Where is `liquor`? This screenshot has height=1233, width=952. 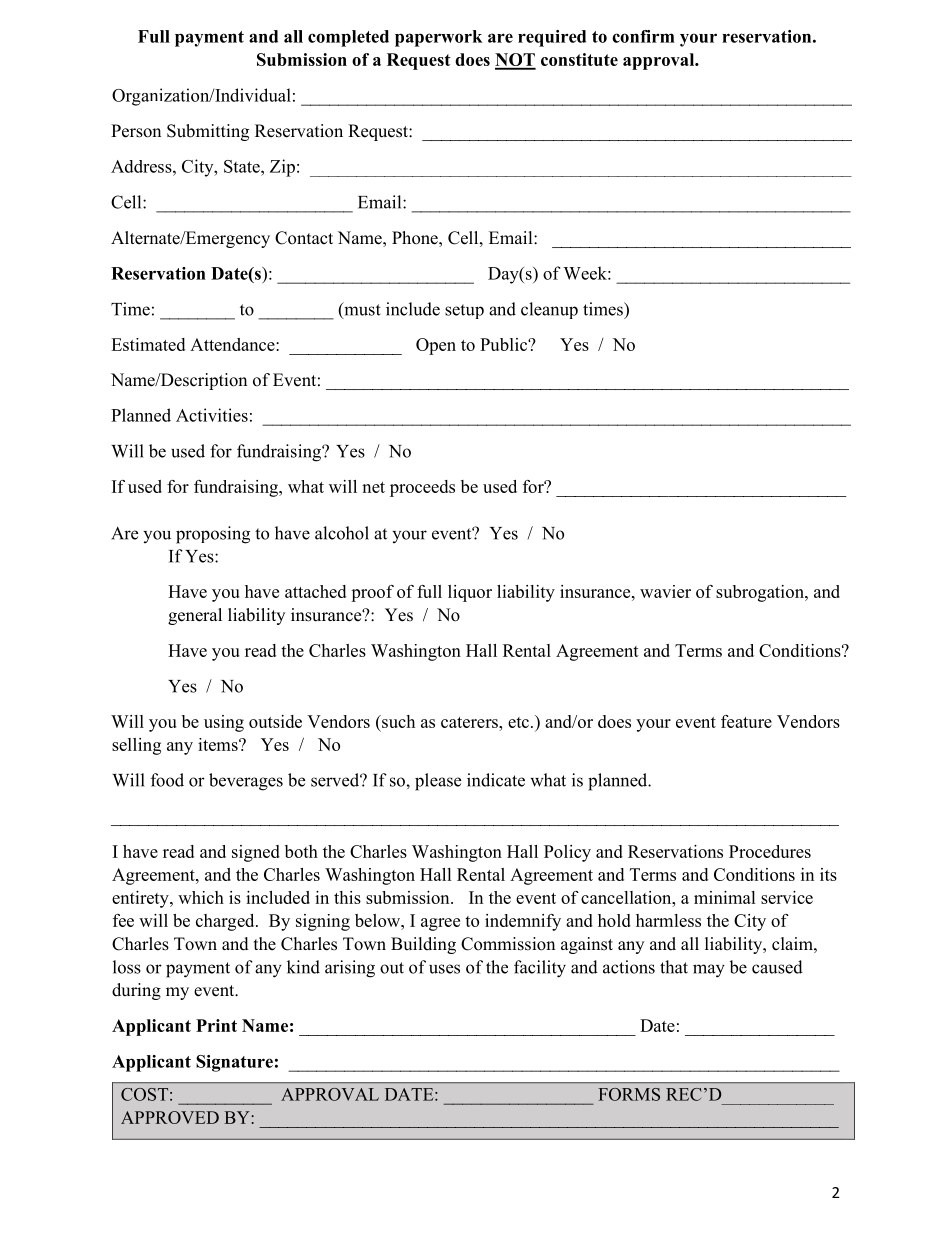 liquor is located at coordinates (470, 593).
